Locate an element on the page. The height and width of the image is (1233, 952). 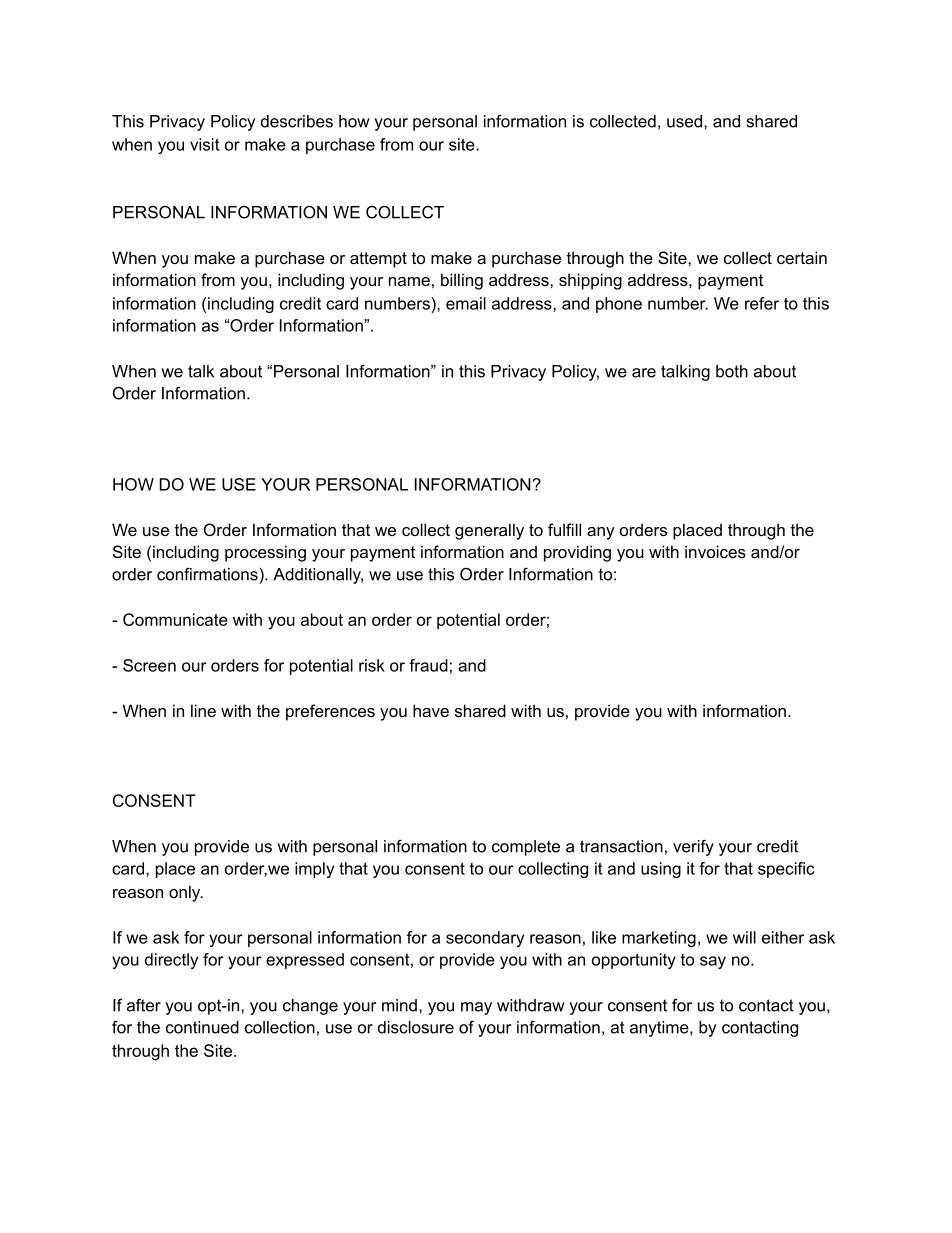
visit is located at coordinates (204, 144).
